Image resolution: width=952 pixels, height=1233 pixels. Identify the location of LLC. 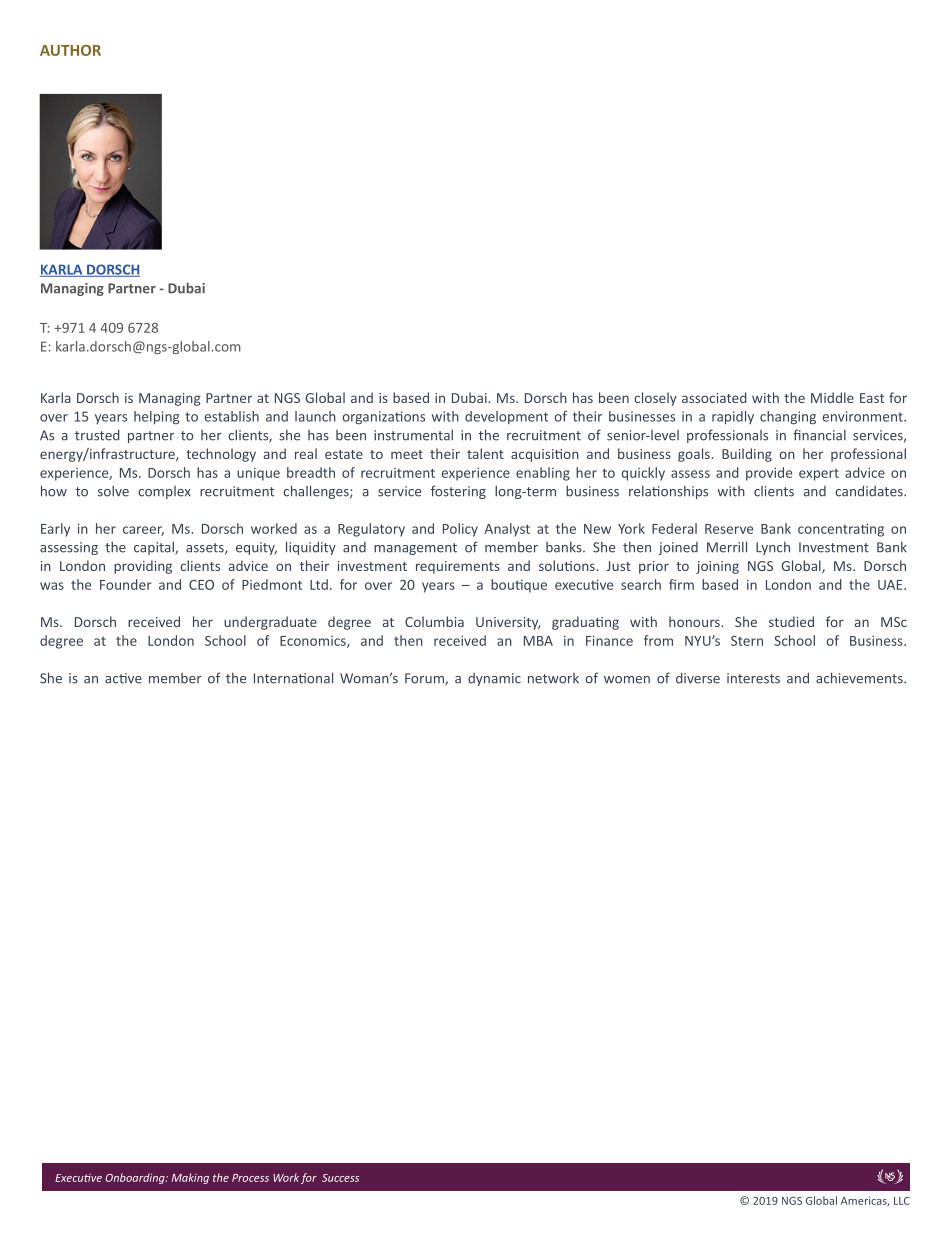
(902, 1201).
